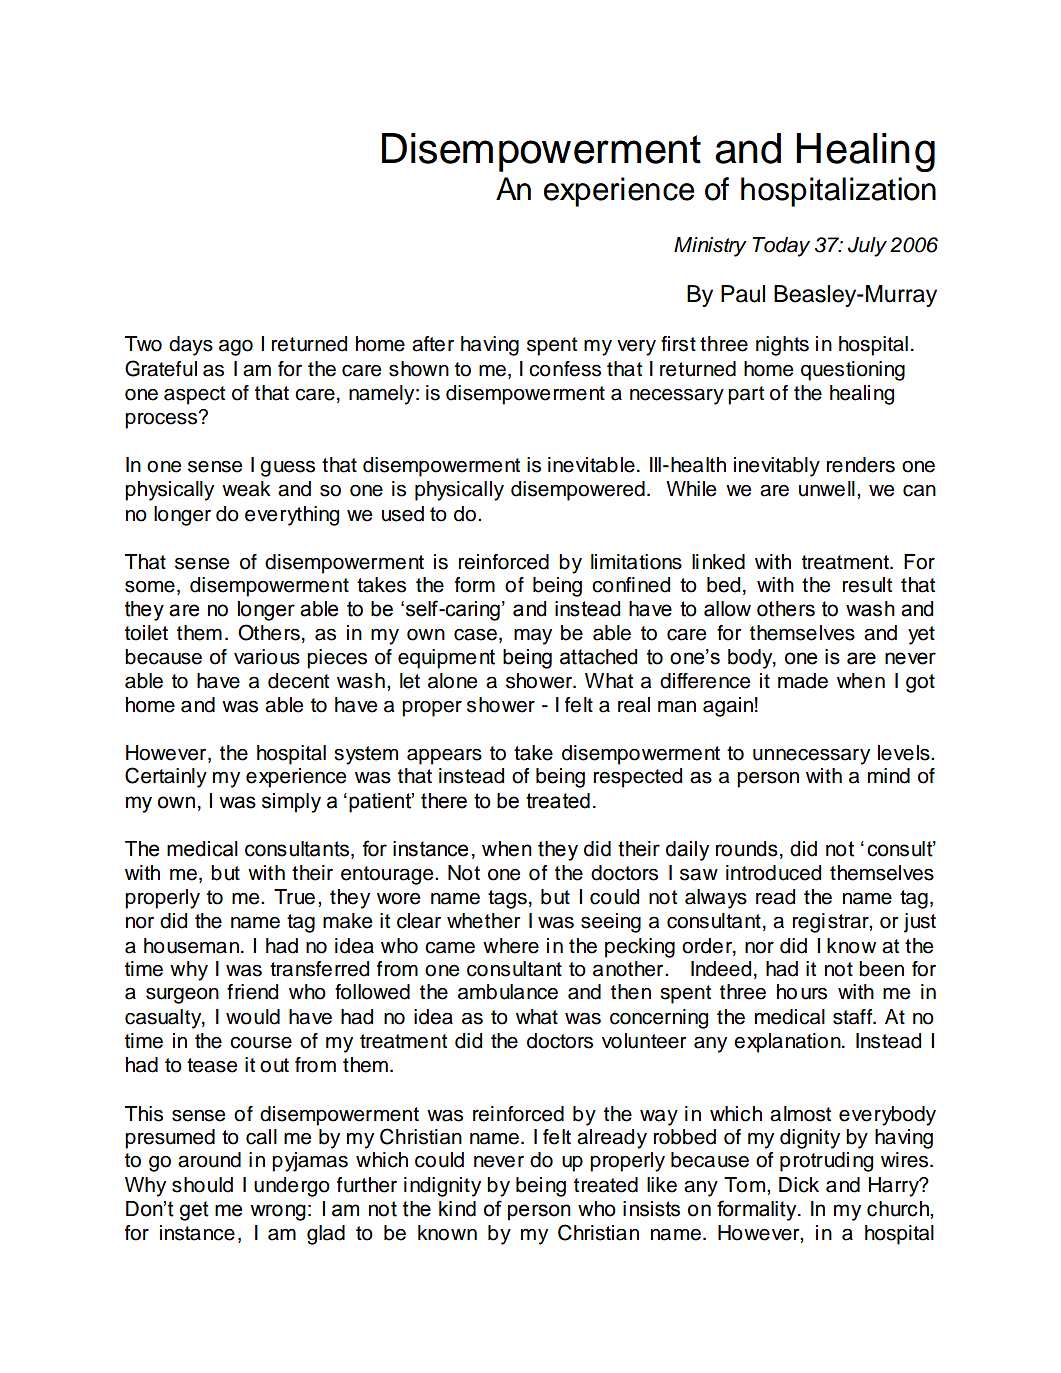 This screenshot has height=1373, width=1061. I want to click on wrong, so click(278, 1212).
